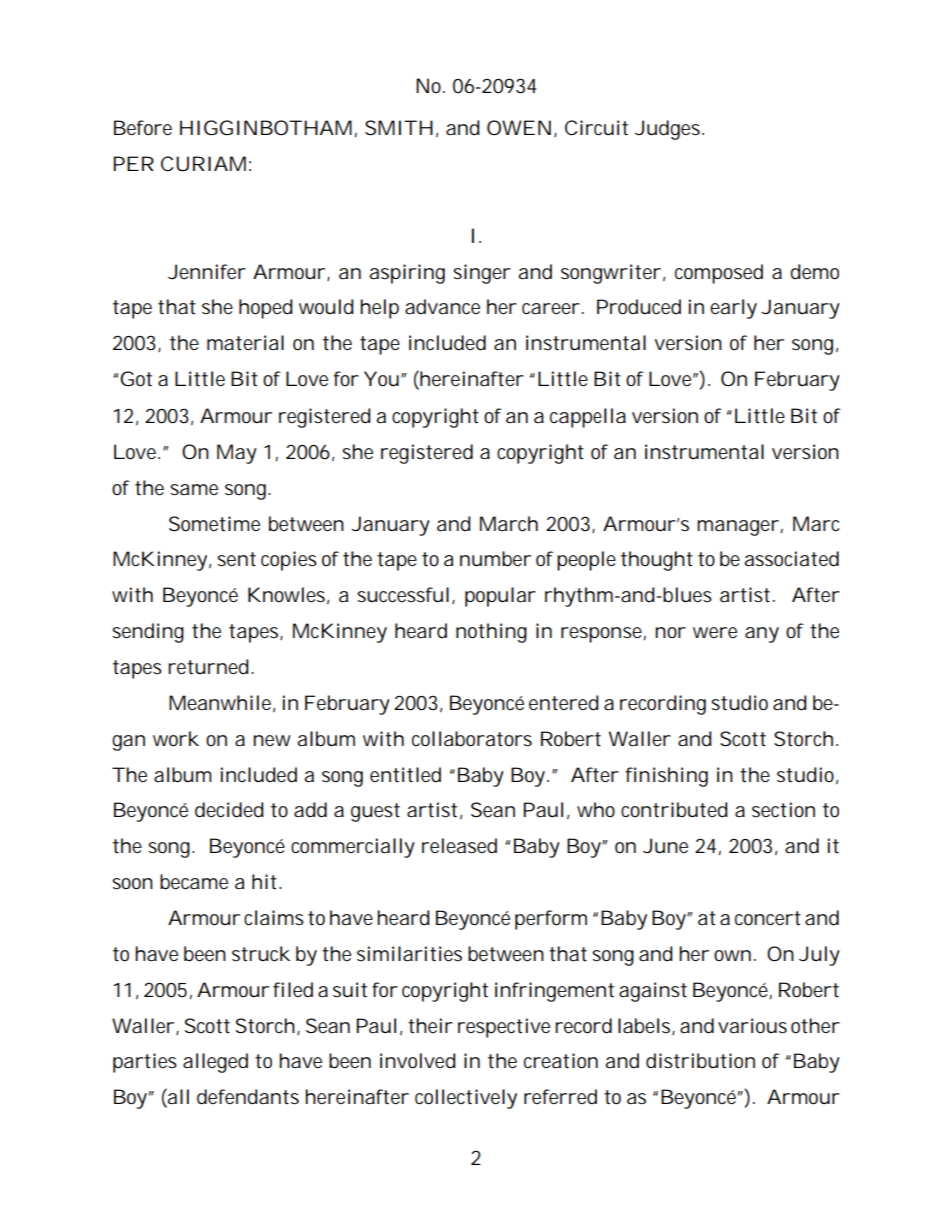  I want to click on Circuit, so click(596, 128).
